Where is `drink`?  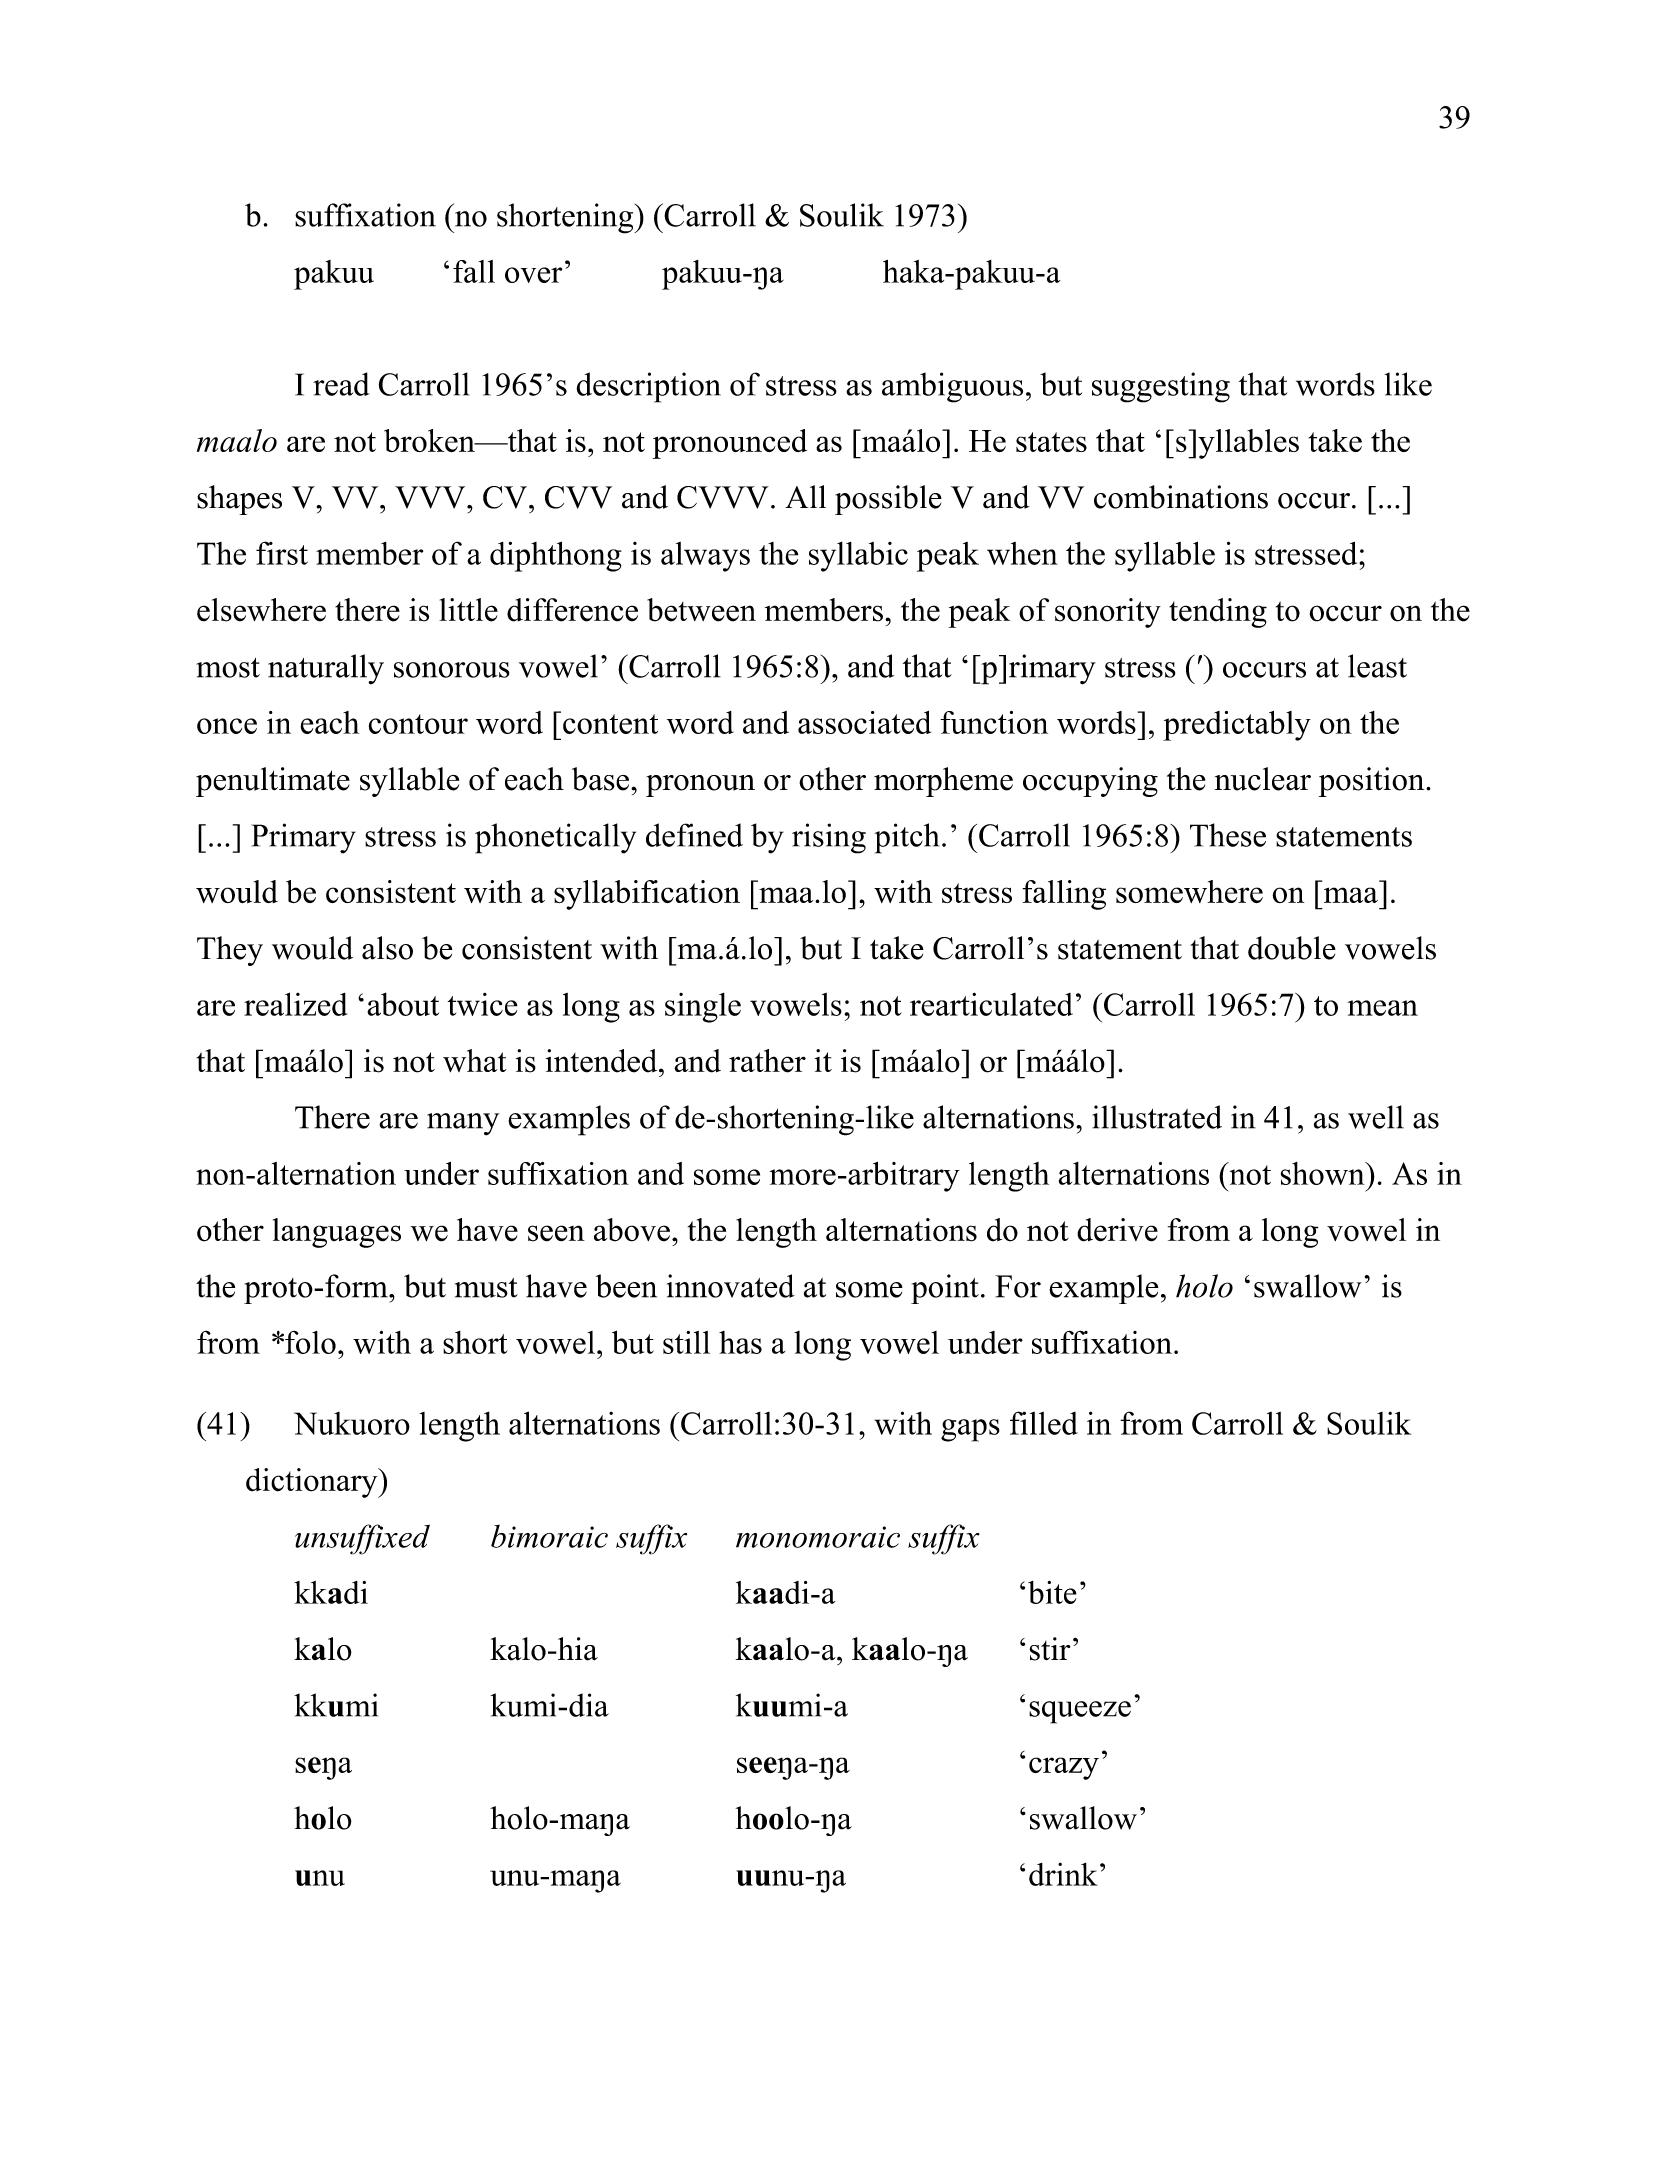 drink is located at coordinates (1063, 1874).
